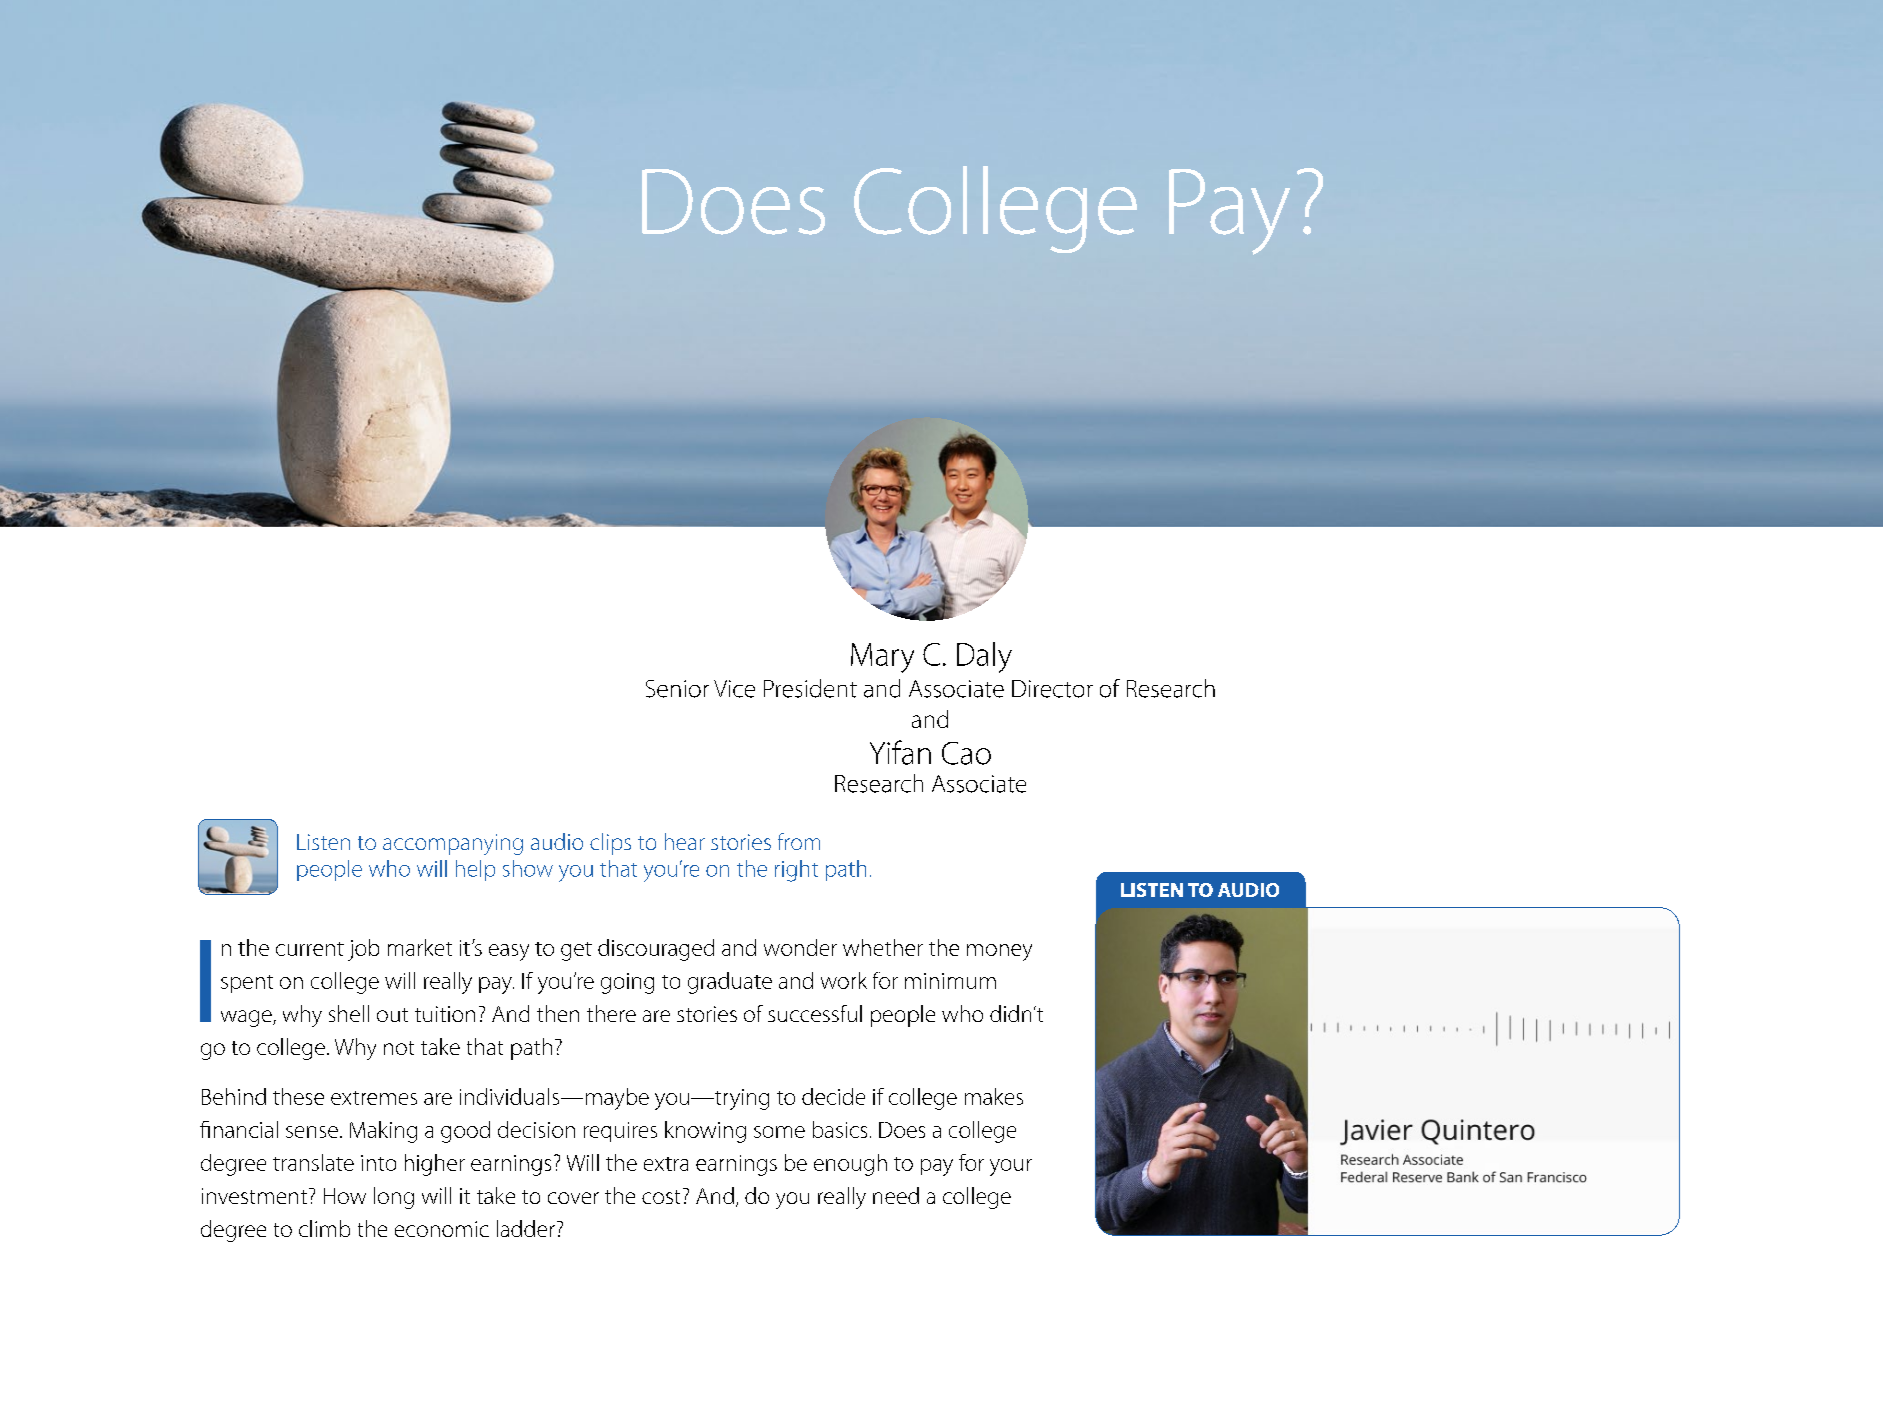  What do you see at coordinates (611, 1013) in the screenshot?
I see `there` at bounding box center [611, 1013].
